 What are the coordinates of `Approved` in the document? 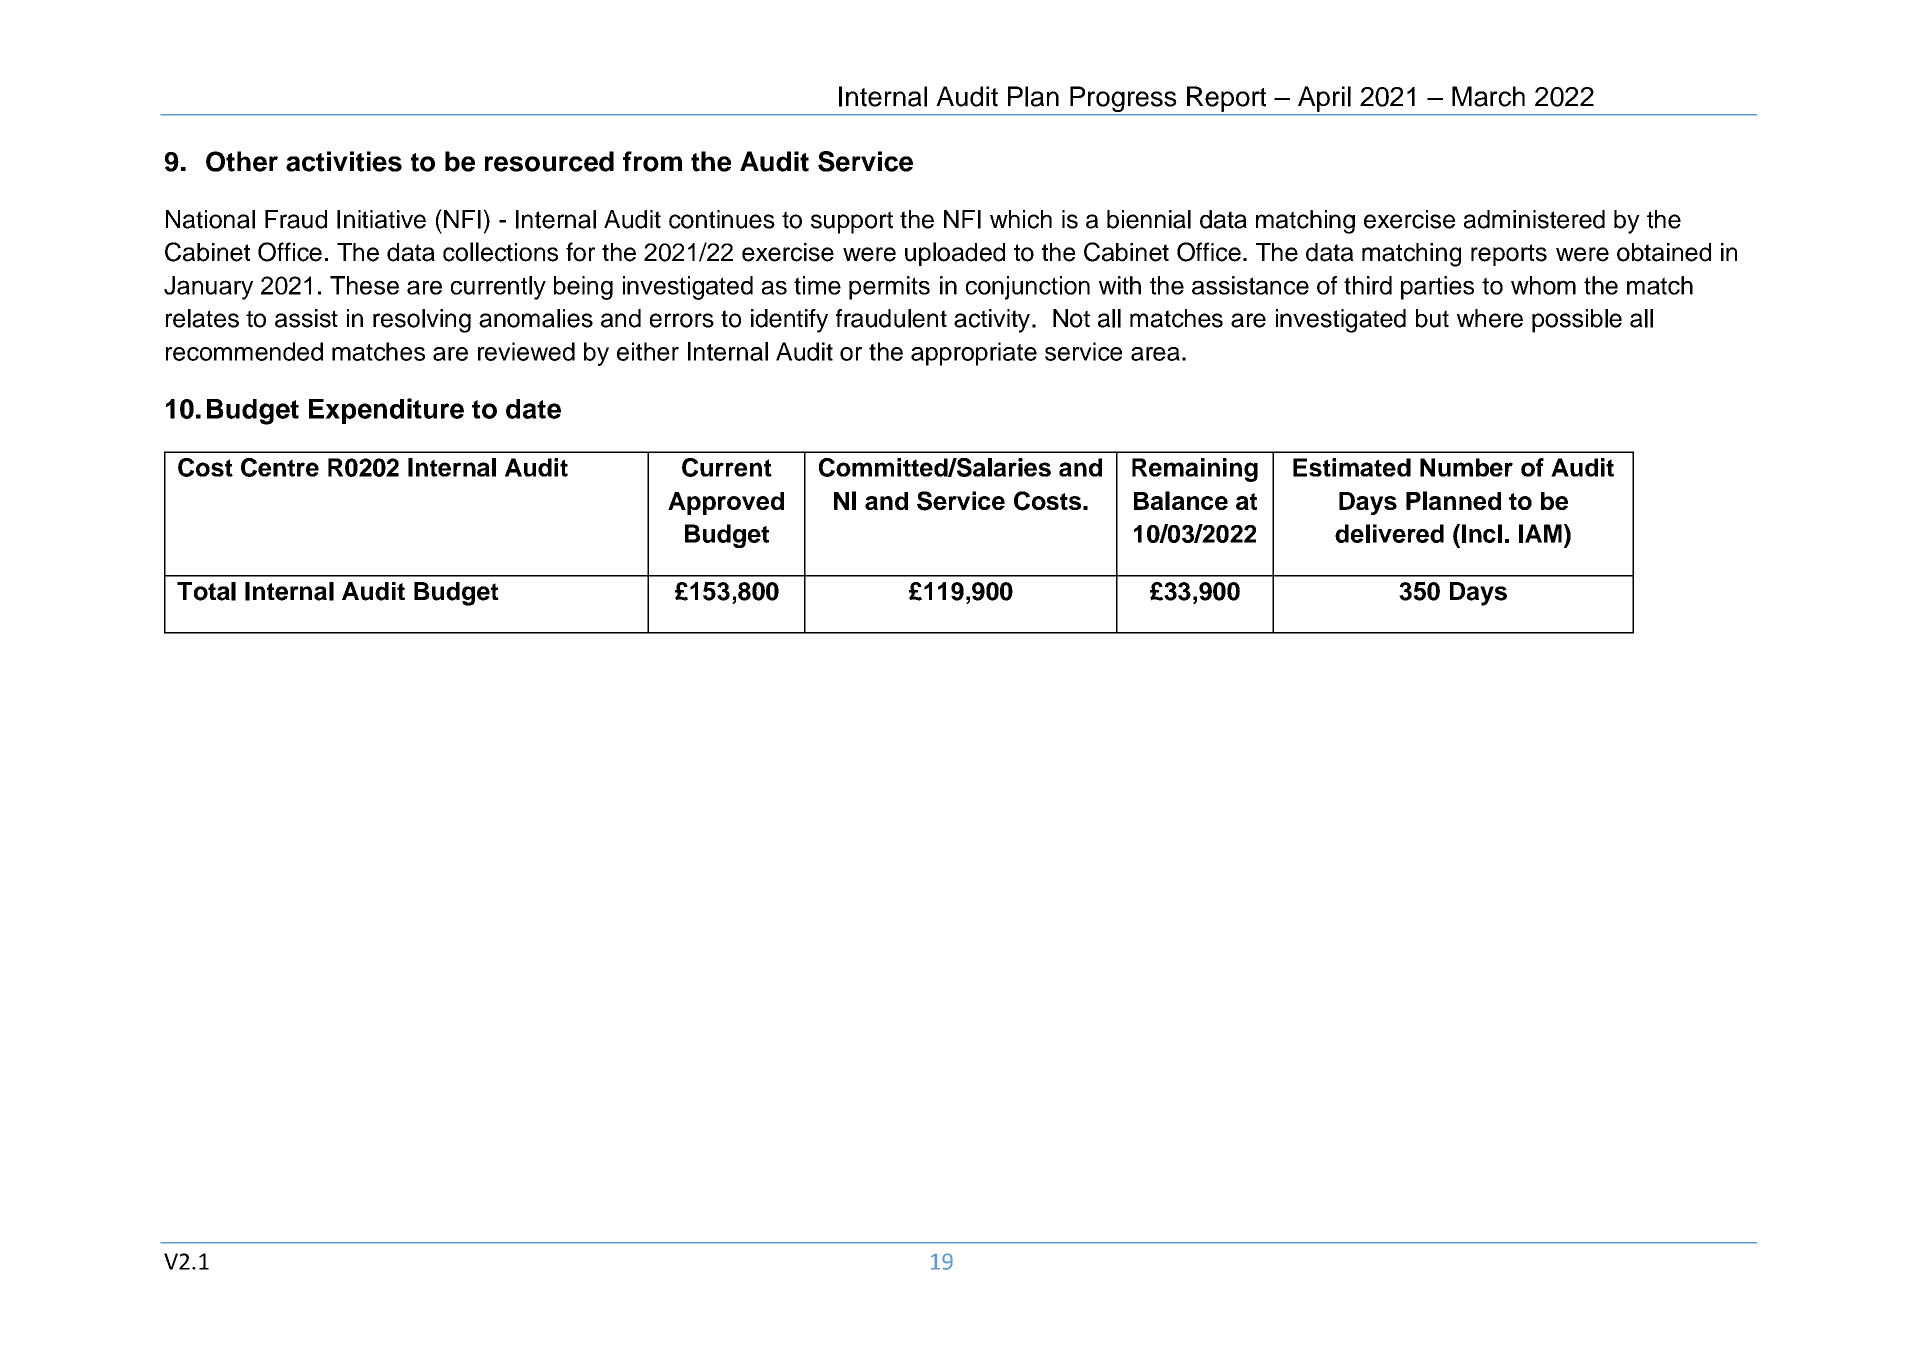 It's located at (726, 503).
